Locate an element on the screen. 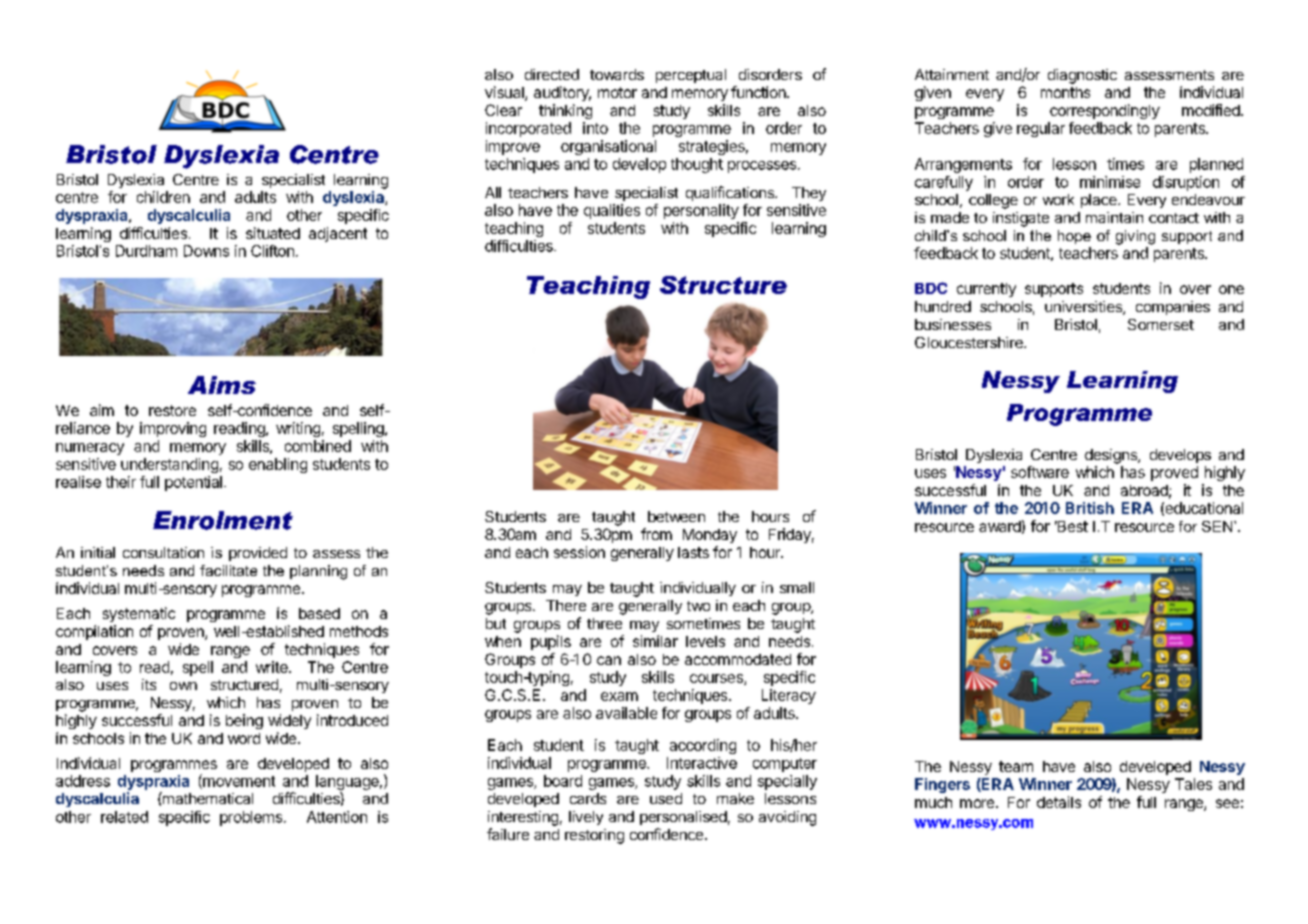 The height and width of the screenshot is (924, 1308). personalised is located at coordinates (683, 818).
